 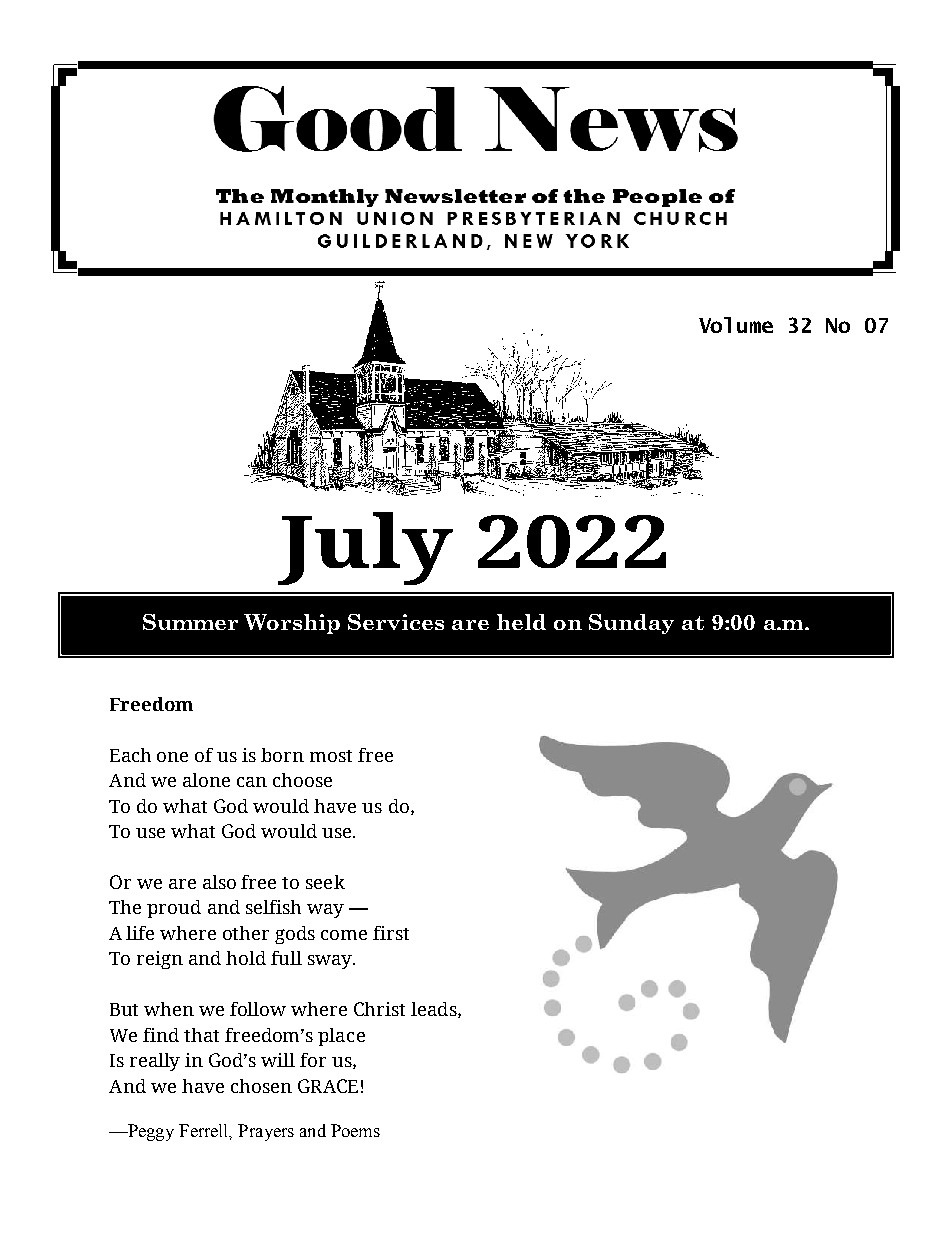 What do you see at coordinates (736, 325) in the screenshot?
I see `Volume` at bounding box center [736, 325].
